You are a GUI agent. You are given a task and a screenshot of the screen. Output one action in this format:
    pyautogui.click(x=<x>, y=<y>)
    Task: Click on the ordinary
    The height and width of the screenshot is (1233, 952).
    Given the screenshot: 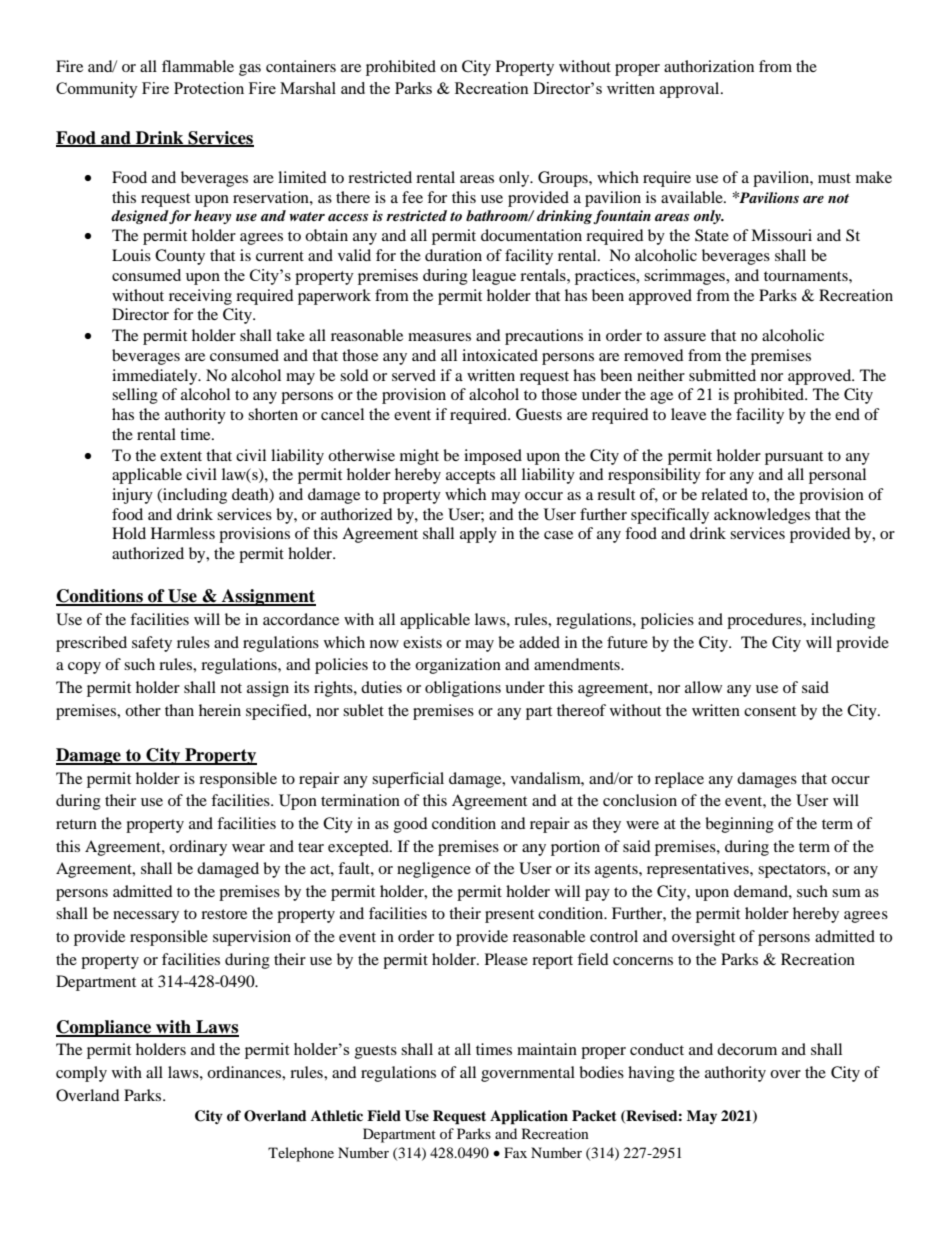 What is the action you would take?
    pyautogui.click(x=198, y=848)
